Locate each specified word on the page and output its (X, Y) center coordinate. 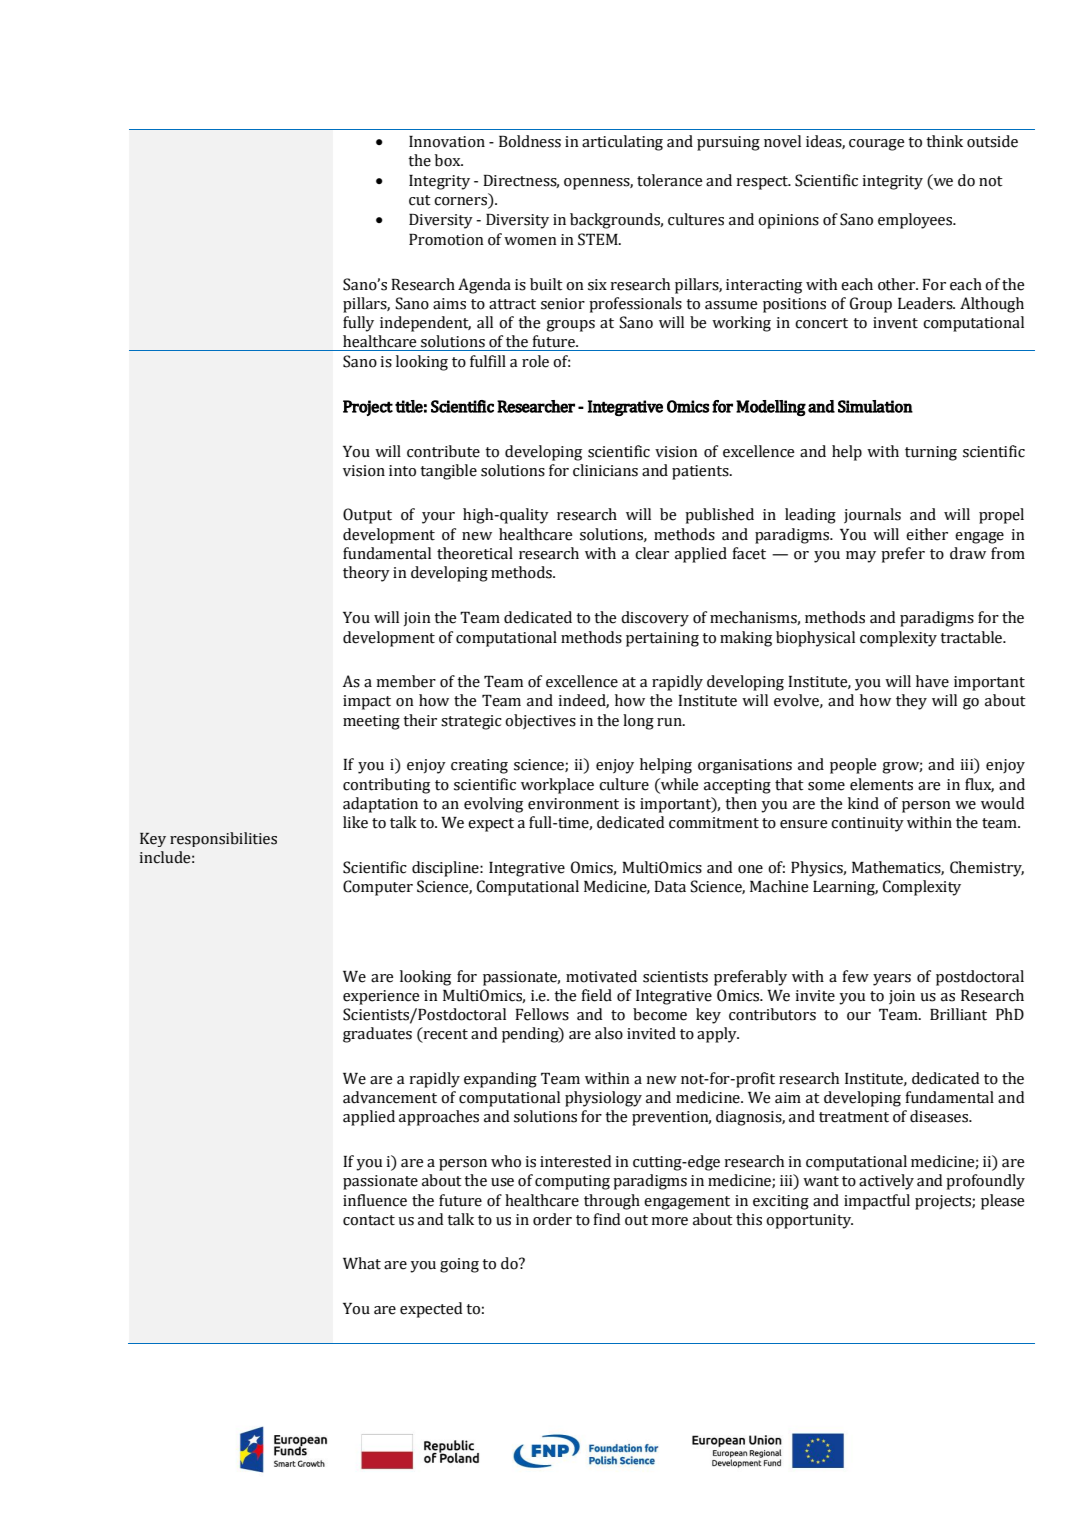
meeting (371, 722)
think (944, 141)
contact (369, 1220)
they (911, 702)
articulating (622, 143)
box (449, 160)
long (638, 722)
